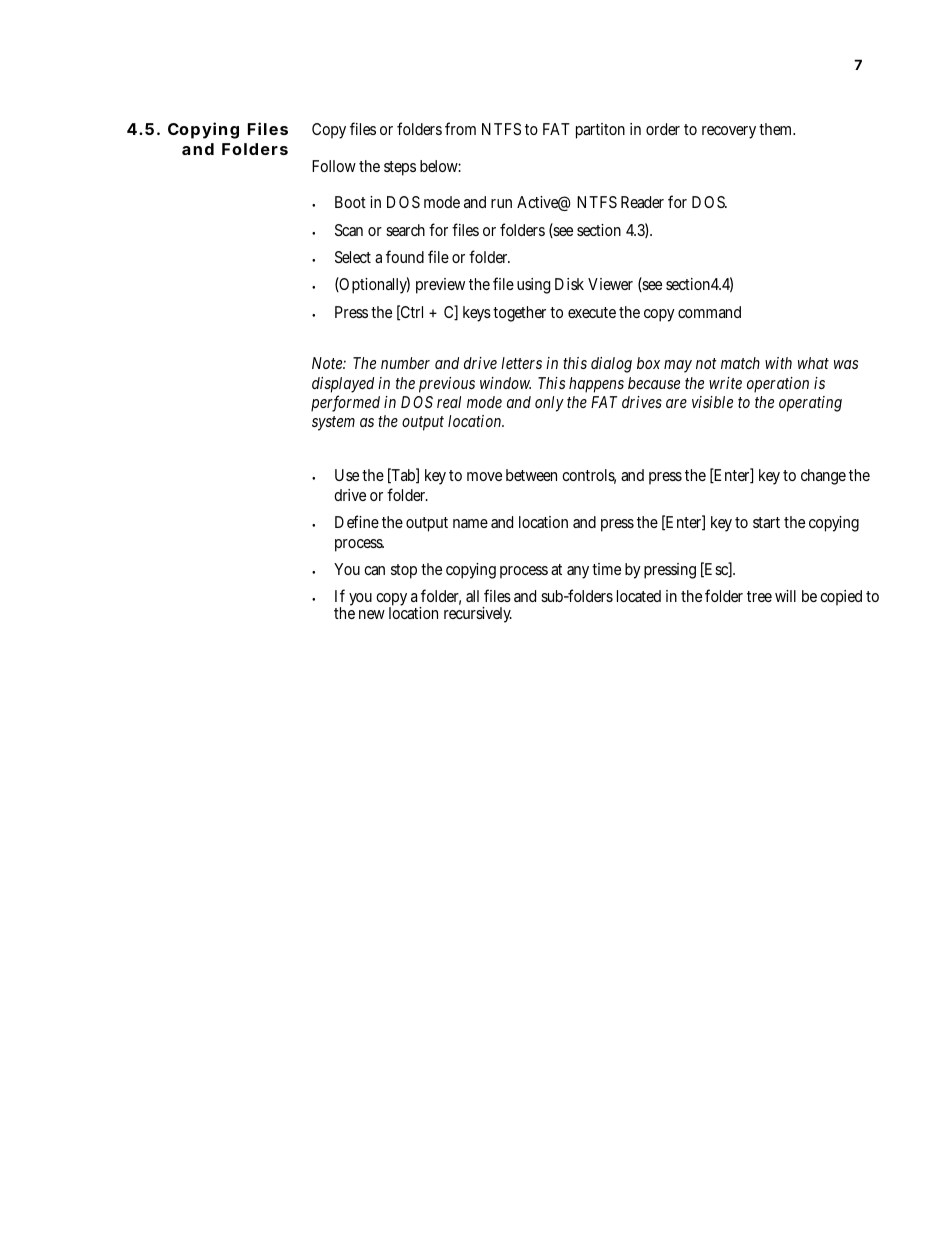  What do you see at coordinates (569, 284) in the document?
I see `Disk` at bounding box center [569, 284].
